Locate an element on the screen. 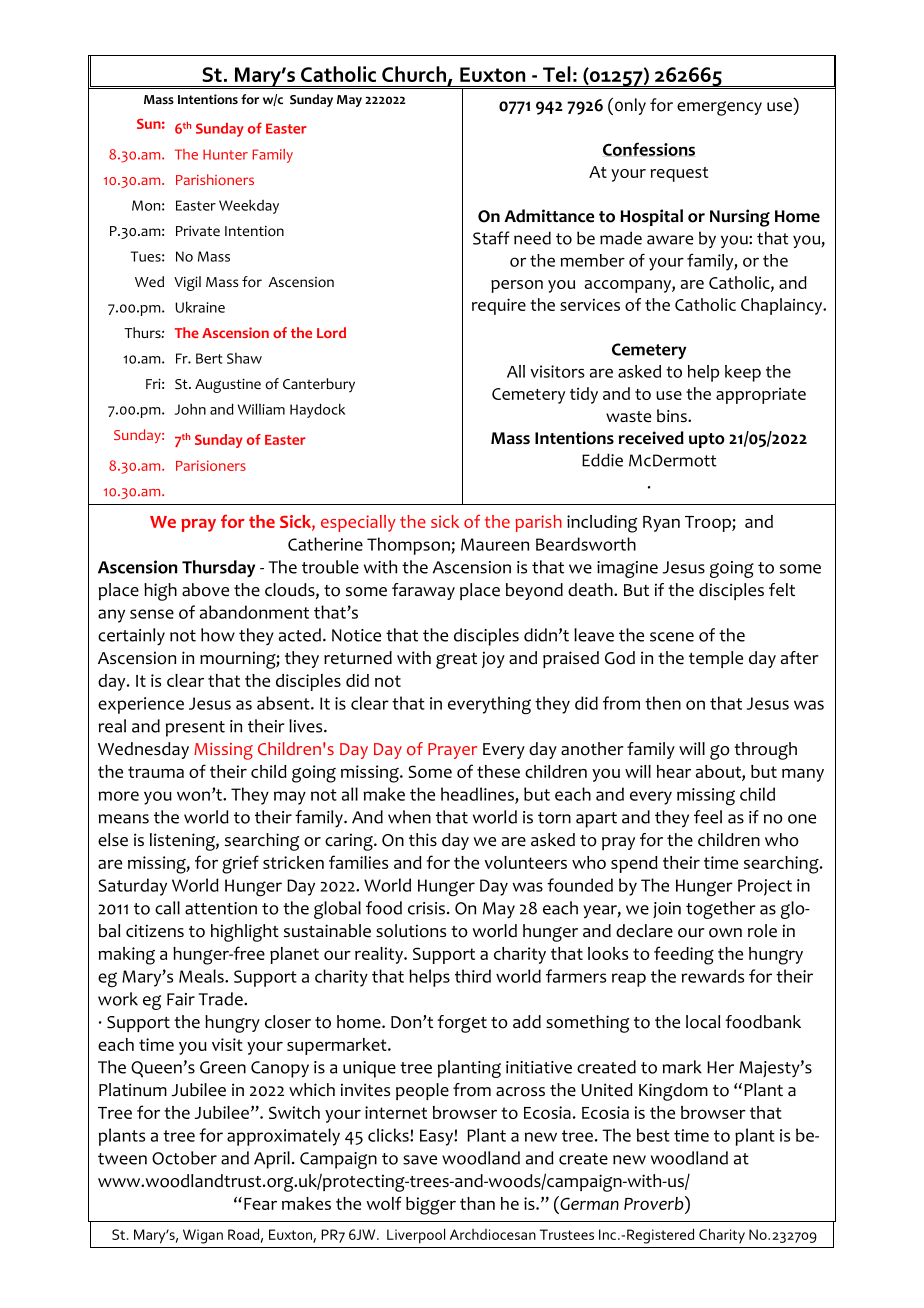 The height and width of the screenshot is (1308, 924). these is located at coordinates (498, 771).
